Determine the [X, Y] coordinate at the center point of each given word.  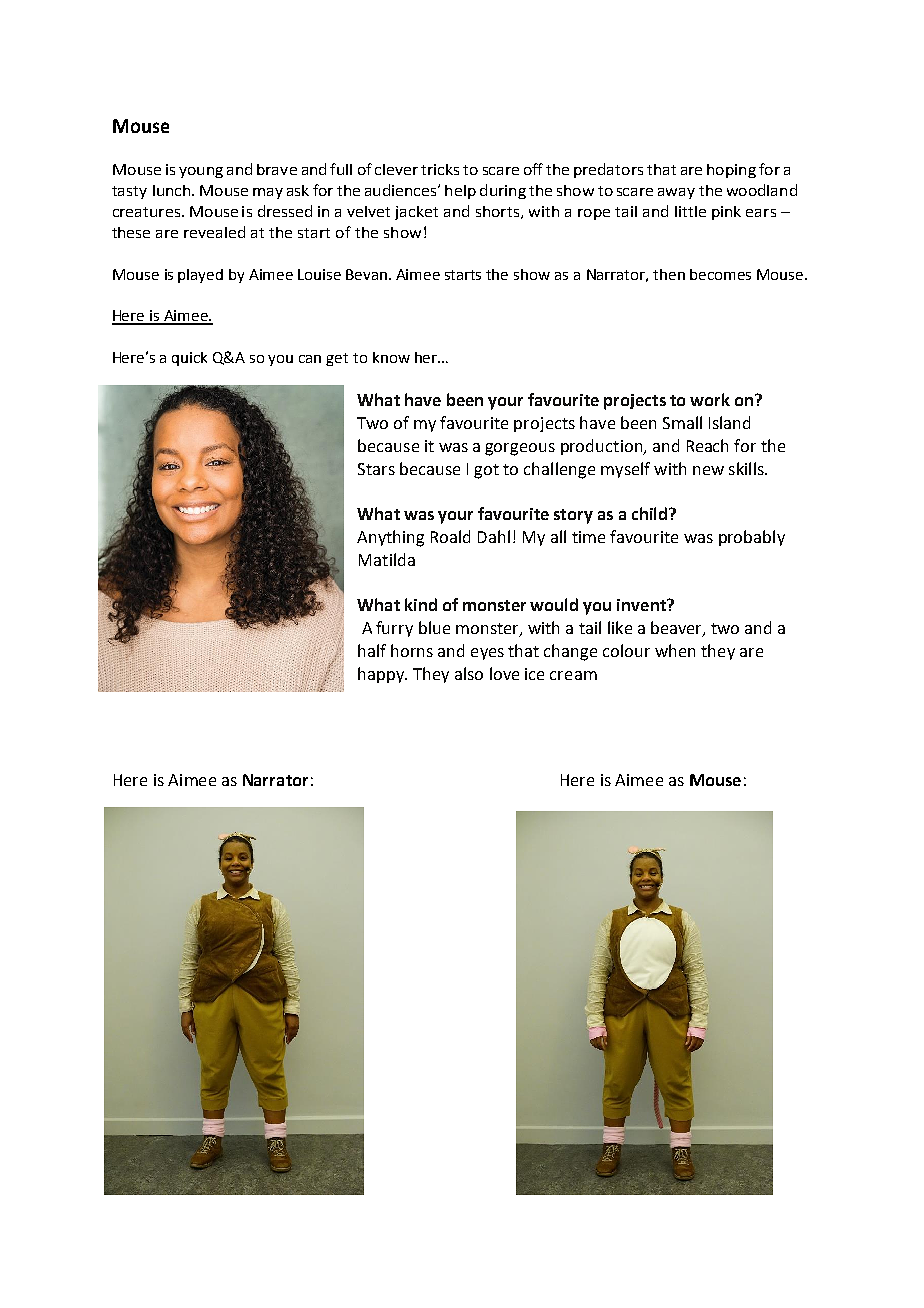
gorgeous [520, 449]
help [460, 192]
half [372, 650]
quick [189, 359]
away [676, 193]
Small [682, 422]
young [201, 172]
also [469, 673]
